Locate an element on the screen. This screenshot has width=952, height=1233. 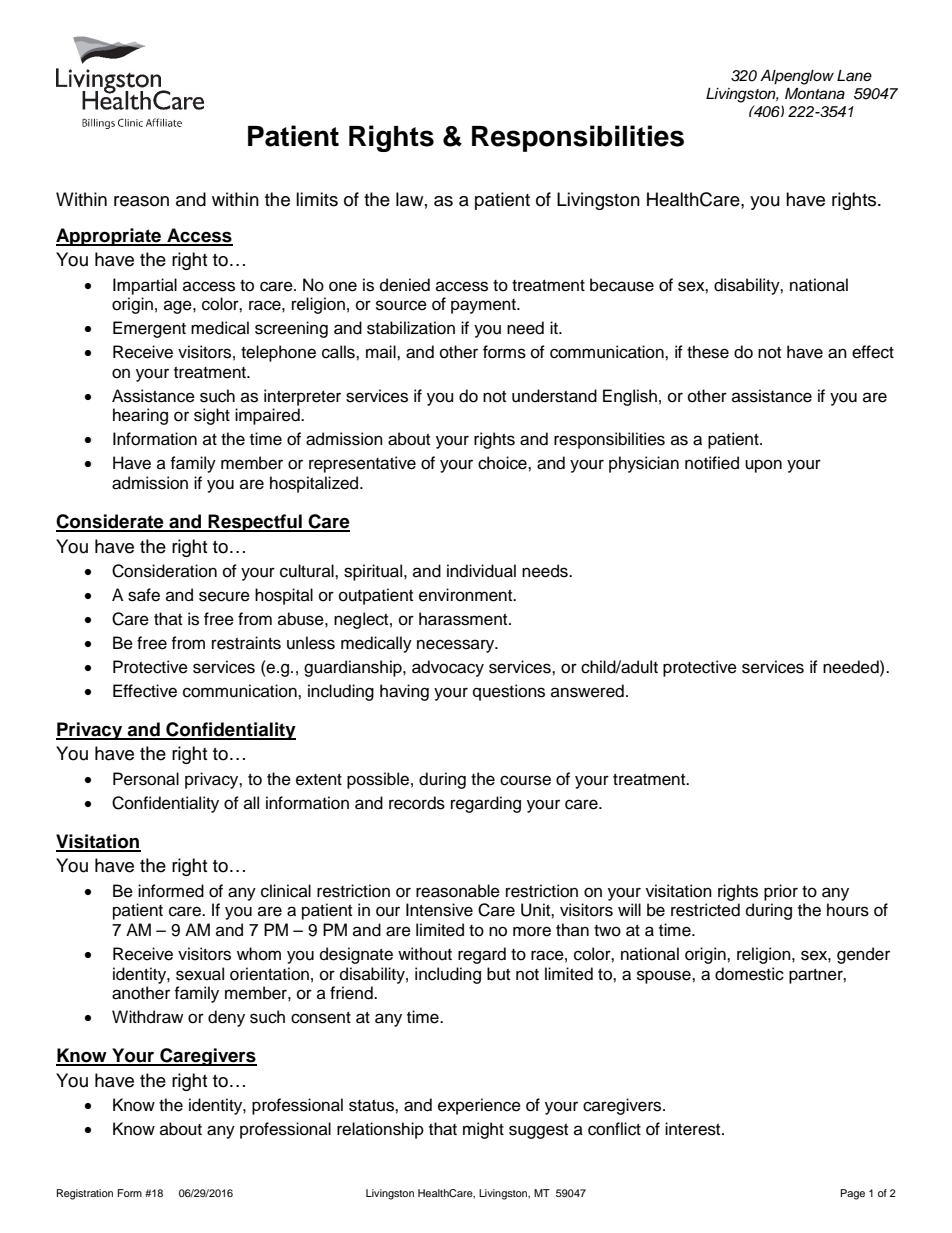
records is located at coordinates (417, 803).
